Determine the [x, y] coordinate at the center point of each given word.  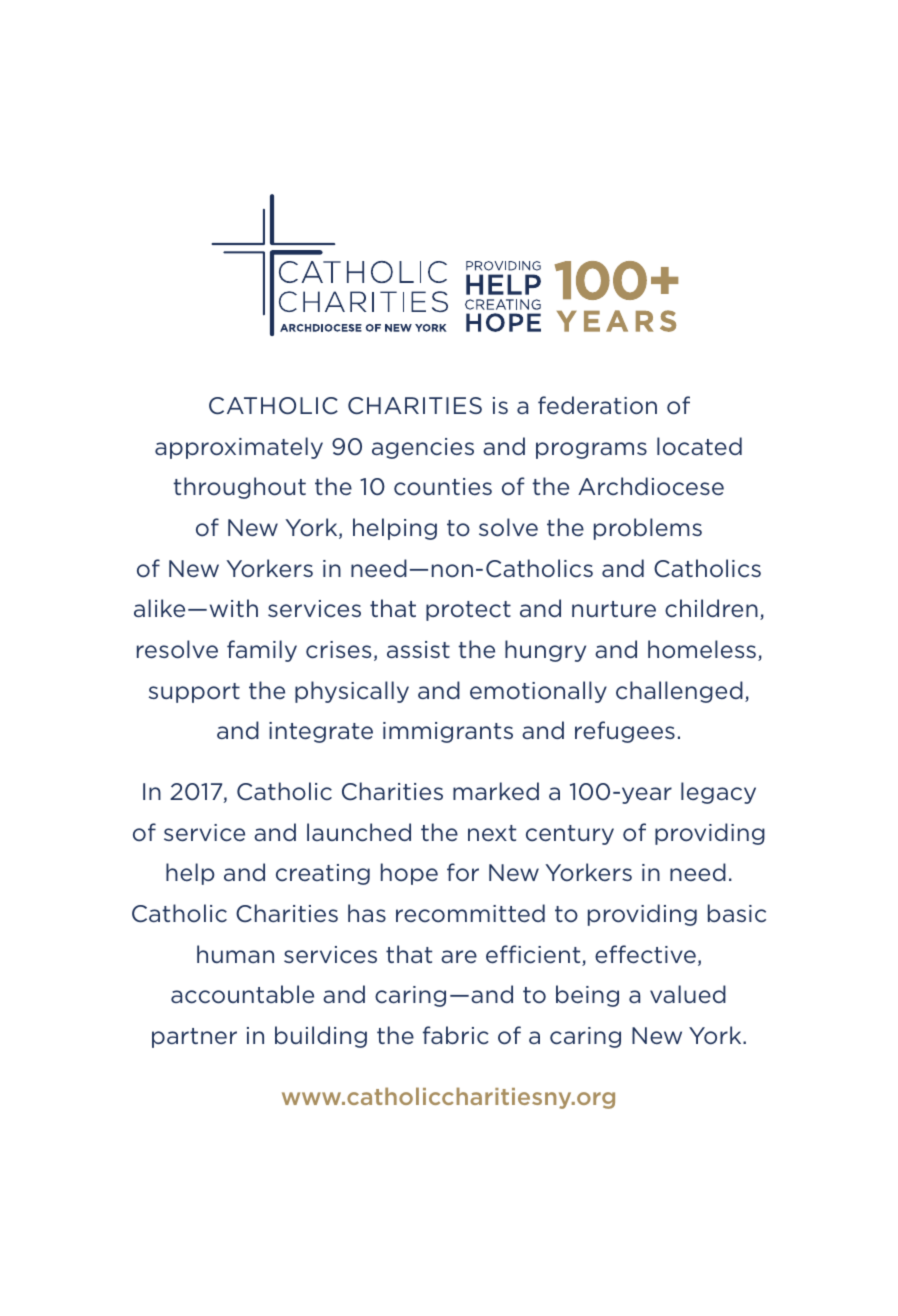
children [711, 608]
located [699, 446]
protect [468, 611]
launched [359, 832]
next [492, 833]
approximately [239, 448]
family [262, 651]
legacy [718, 793]
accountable [242, 994]
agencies [423, 448]
